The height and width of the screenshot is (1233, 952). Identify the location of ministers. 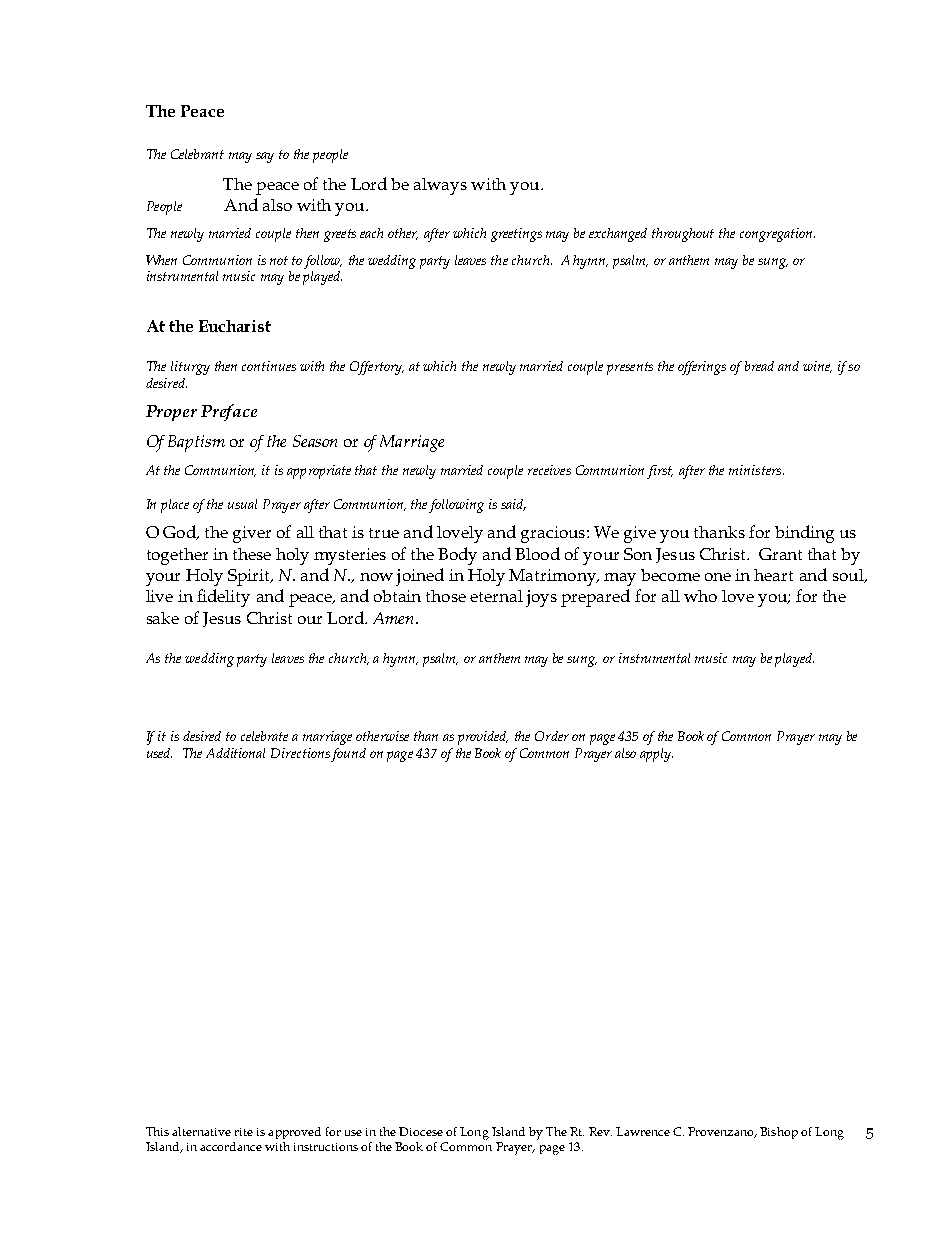
(756, 470).
